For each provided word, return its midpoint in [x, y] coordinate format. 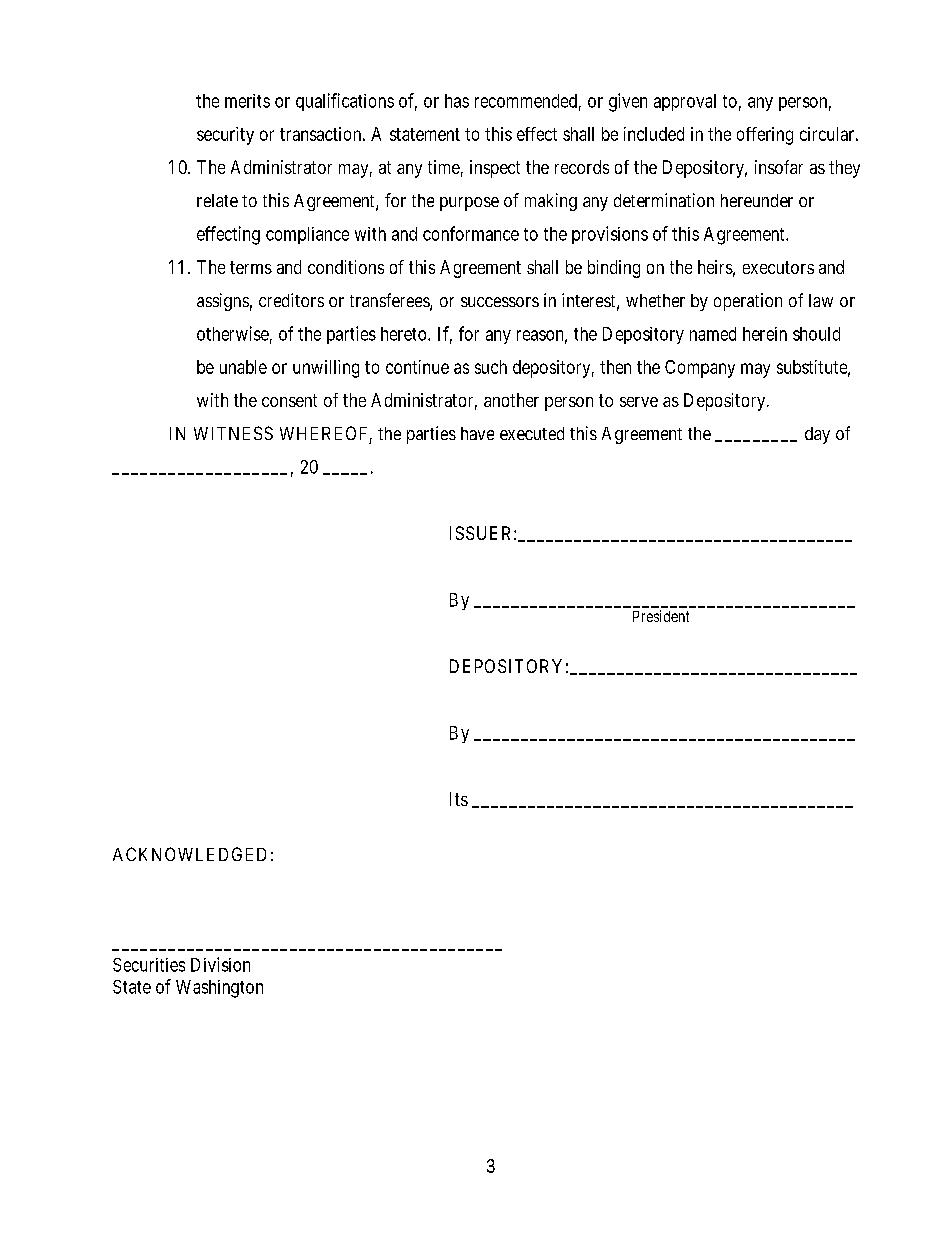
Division [220, 964]
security [225, 136]
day [817, 435]
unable [243, 367]
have [477, 433]
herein [765, 334]
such [491, 367]
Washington [219, 989]
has [457, 101]
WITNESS [233, 433]
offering [765, 136]
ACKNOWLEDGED [189, 854]
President [661, 616]
